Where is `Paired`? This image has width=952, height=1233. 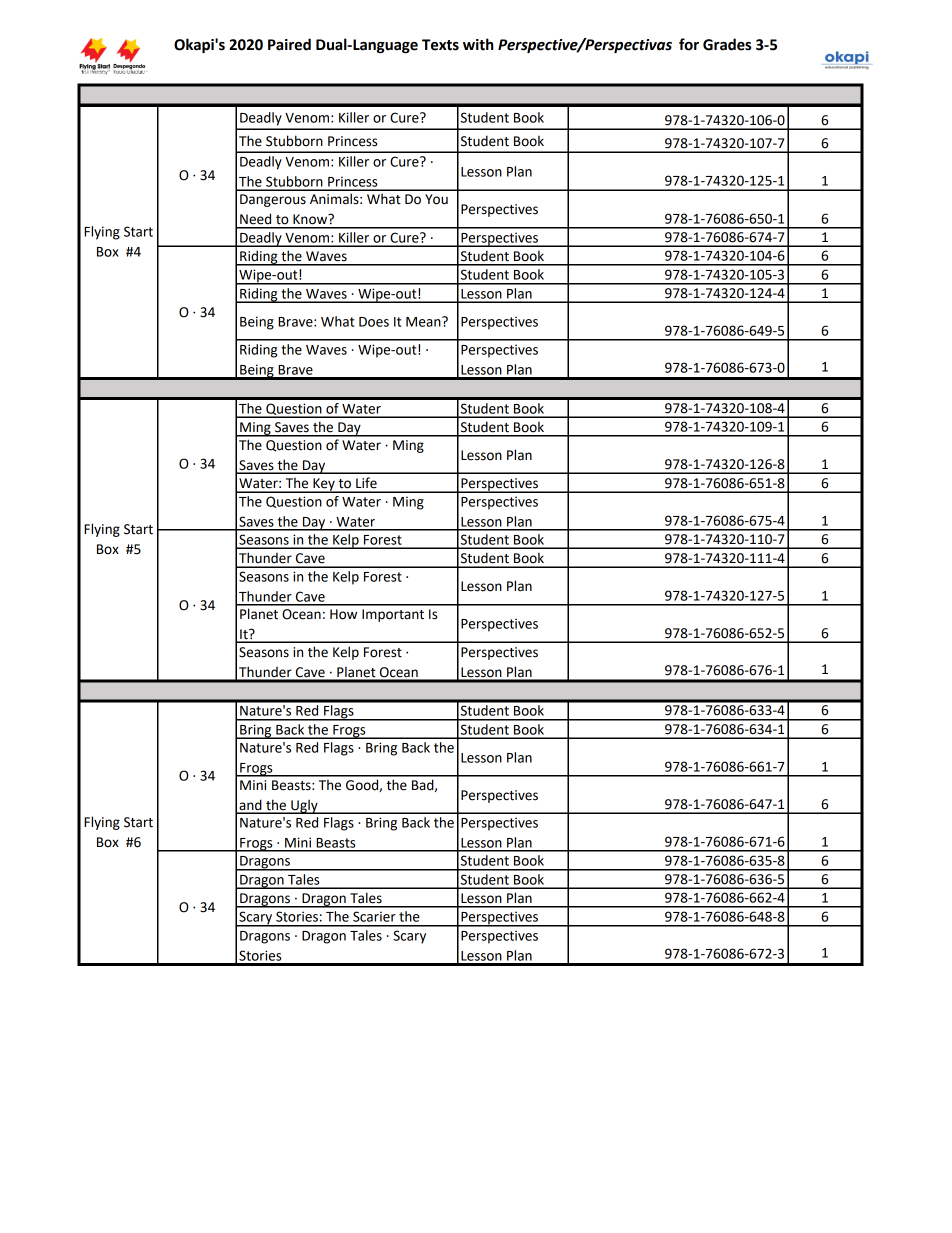
Paired is located at coordinates (289, 44).
